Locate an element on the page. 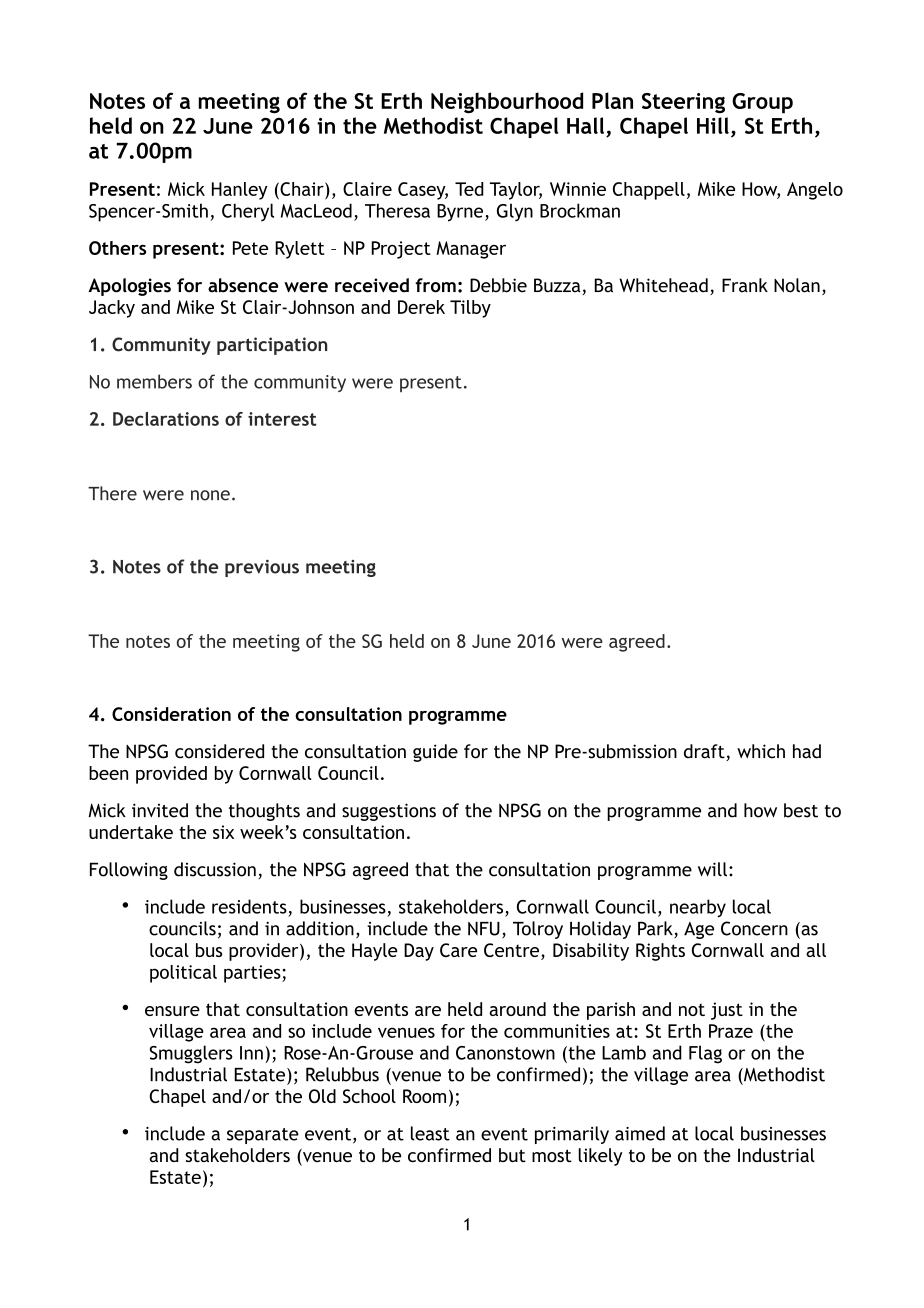  Frank is located at coordinates (745, 285).
